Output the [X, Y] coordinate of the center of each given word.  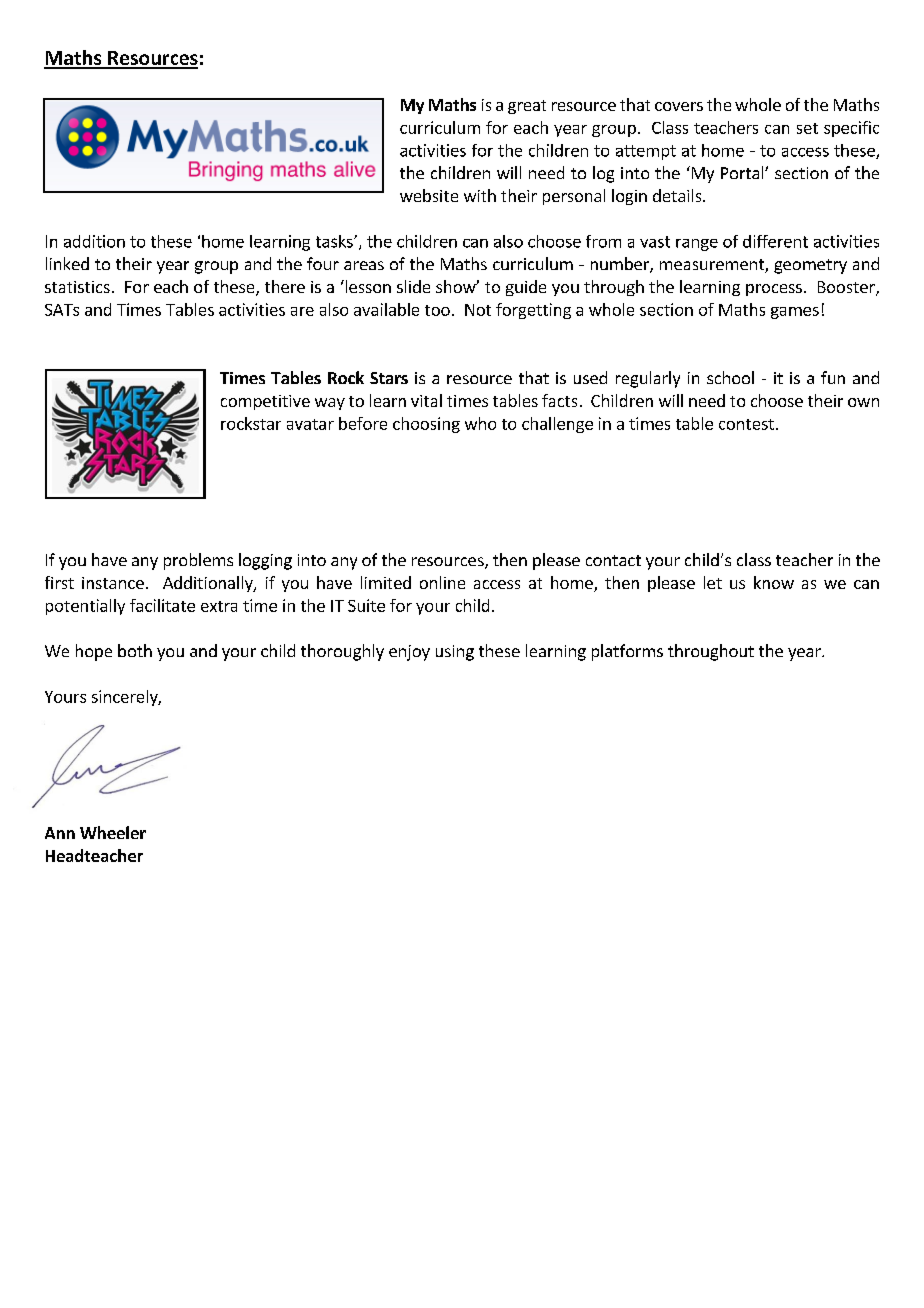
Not [478, 310]
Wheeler [113, 832]
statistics [77, 287]
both [135, 650]
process [774, 290]
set [807, 128]
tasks [335, 241]
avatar [310, 424]
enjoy [409, 653]
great [527, 107]
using [455, 653]
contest [746, 424]
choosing [426, 425]
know [774, 582]
